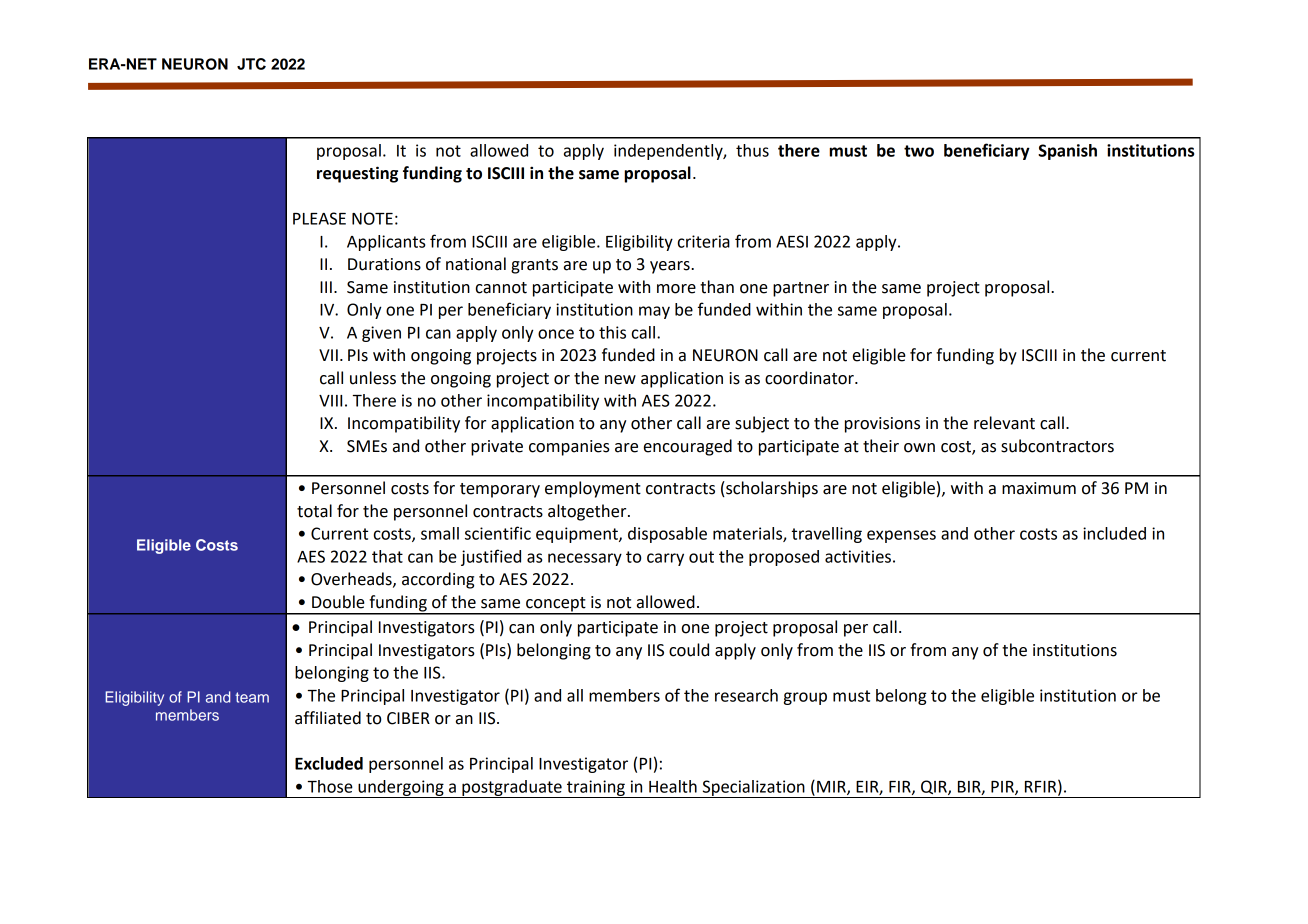 The height and width of the screenshot is (924, 1308). What do you see at coordinates (314, 511) in the screenshot?
I see `total` at bounding box center [314, 511].
